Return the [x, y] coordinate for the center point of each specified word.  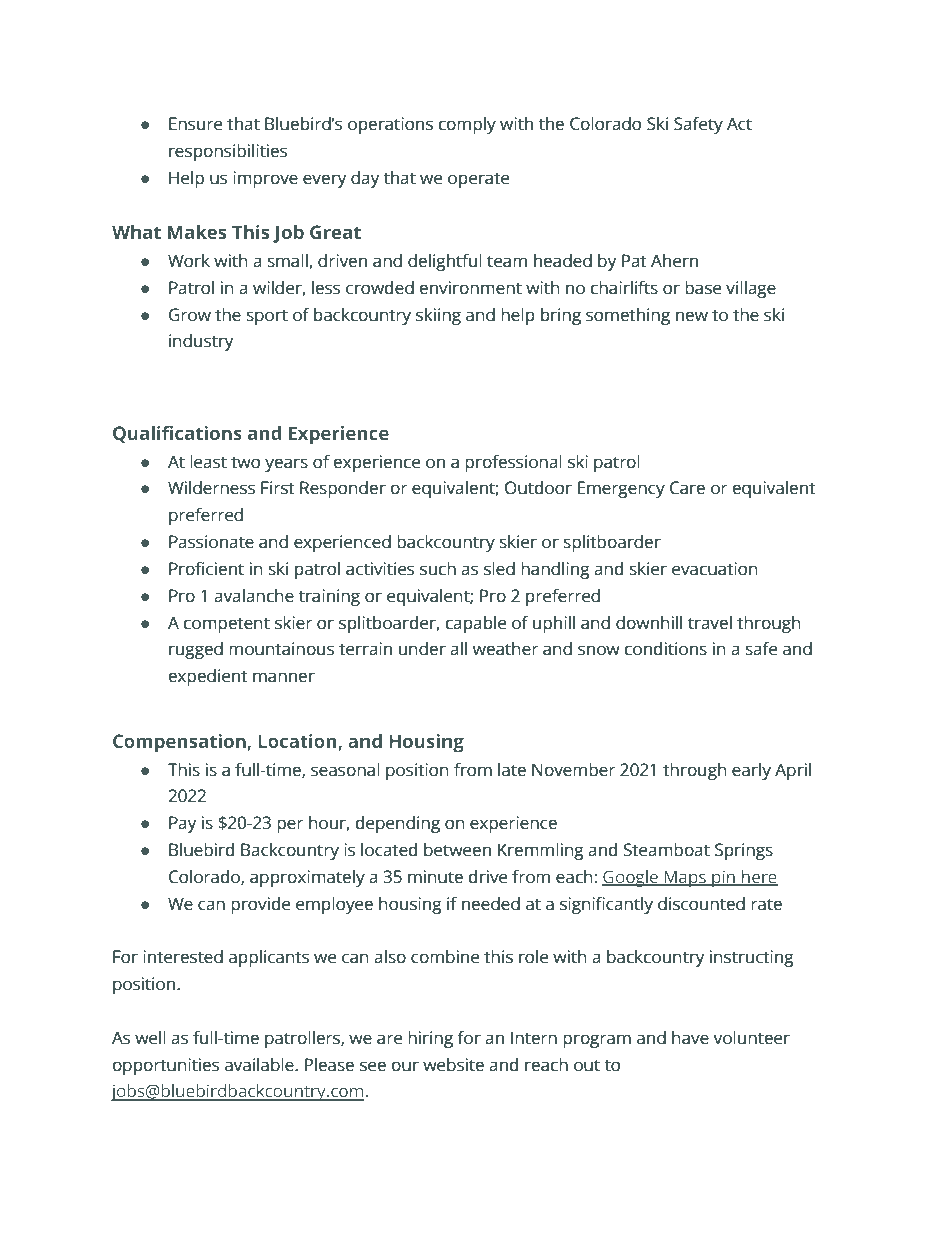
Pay [182, 824]
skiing [438, 316]
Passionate [211, 542]
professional [513, 463]
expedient [208, 677]
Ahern [674, 261]
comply [467, 125]
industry [201, 342]
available [260, 1065]
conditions [666, 649]
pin [724, 878]
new [692, 316]
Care [687, 488]
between [457, 850]
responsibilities [228, 152]
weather [505, 649]
